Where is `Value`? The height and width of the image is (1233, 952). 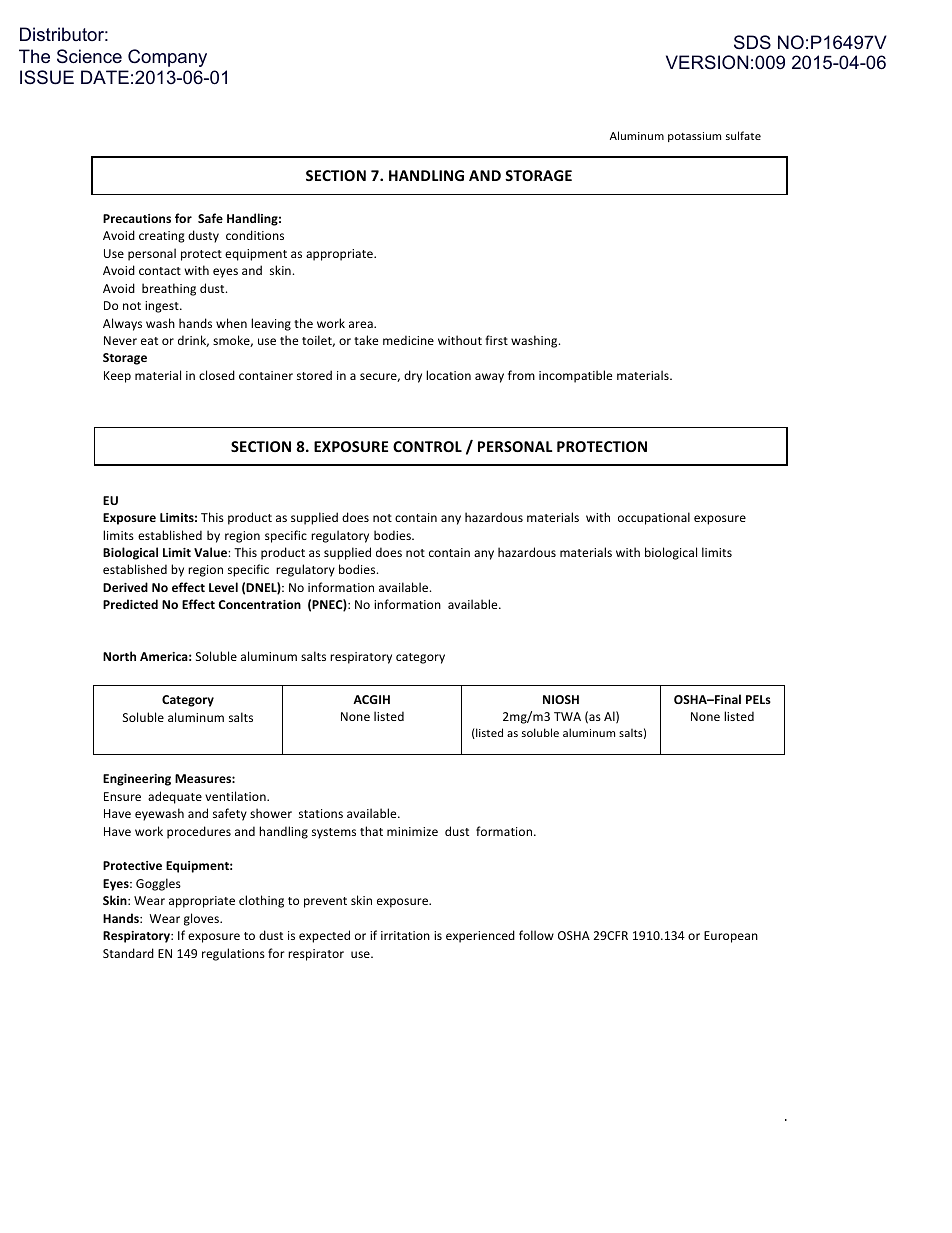
Value is located at coordinates (211, 552).
